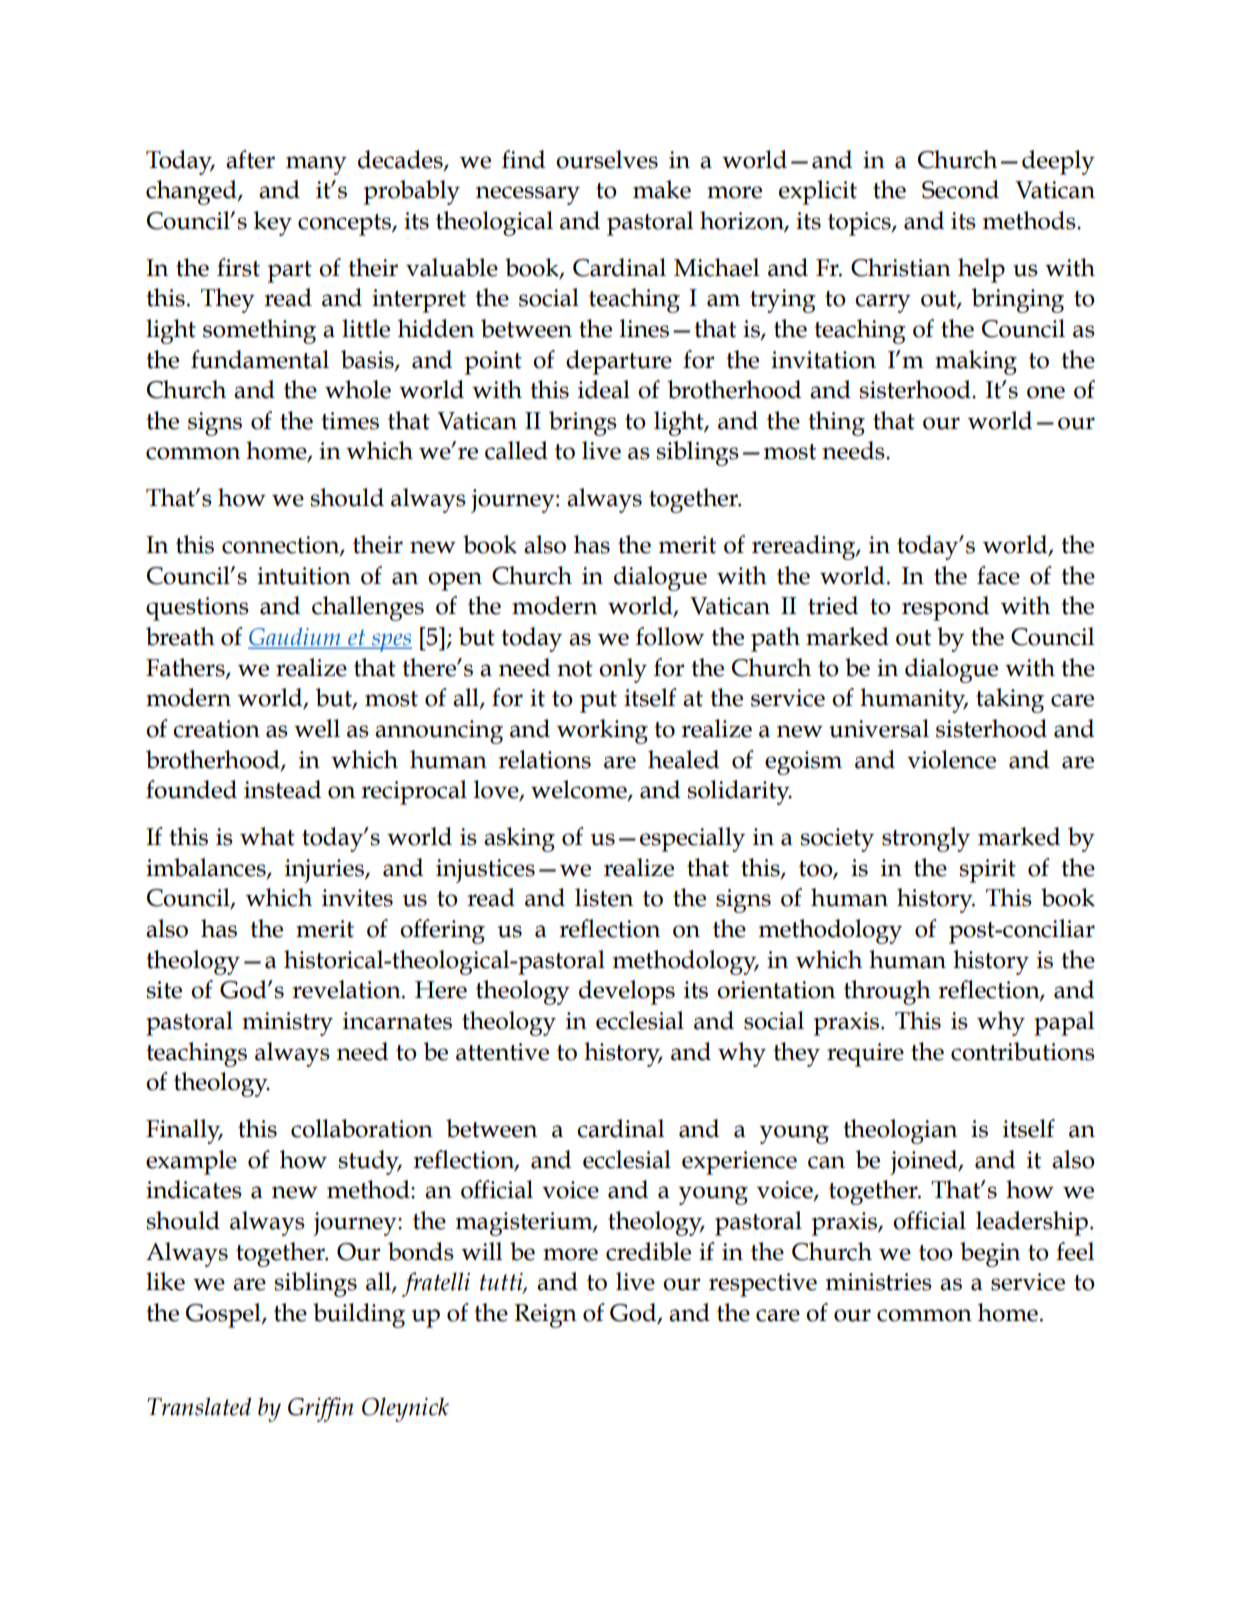 Image resolution: width=1241 pixels, height=1606 pixels. Describe the element at coordinates (879, 1282) in the page. I see `ministries` at that location.
